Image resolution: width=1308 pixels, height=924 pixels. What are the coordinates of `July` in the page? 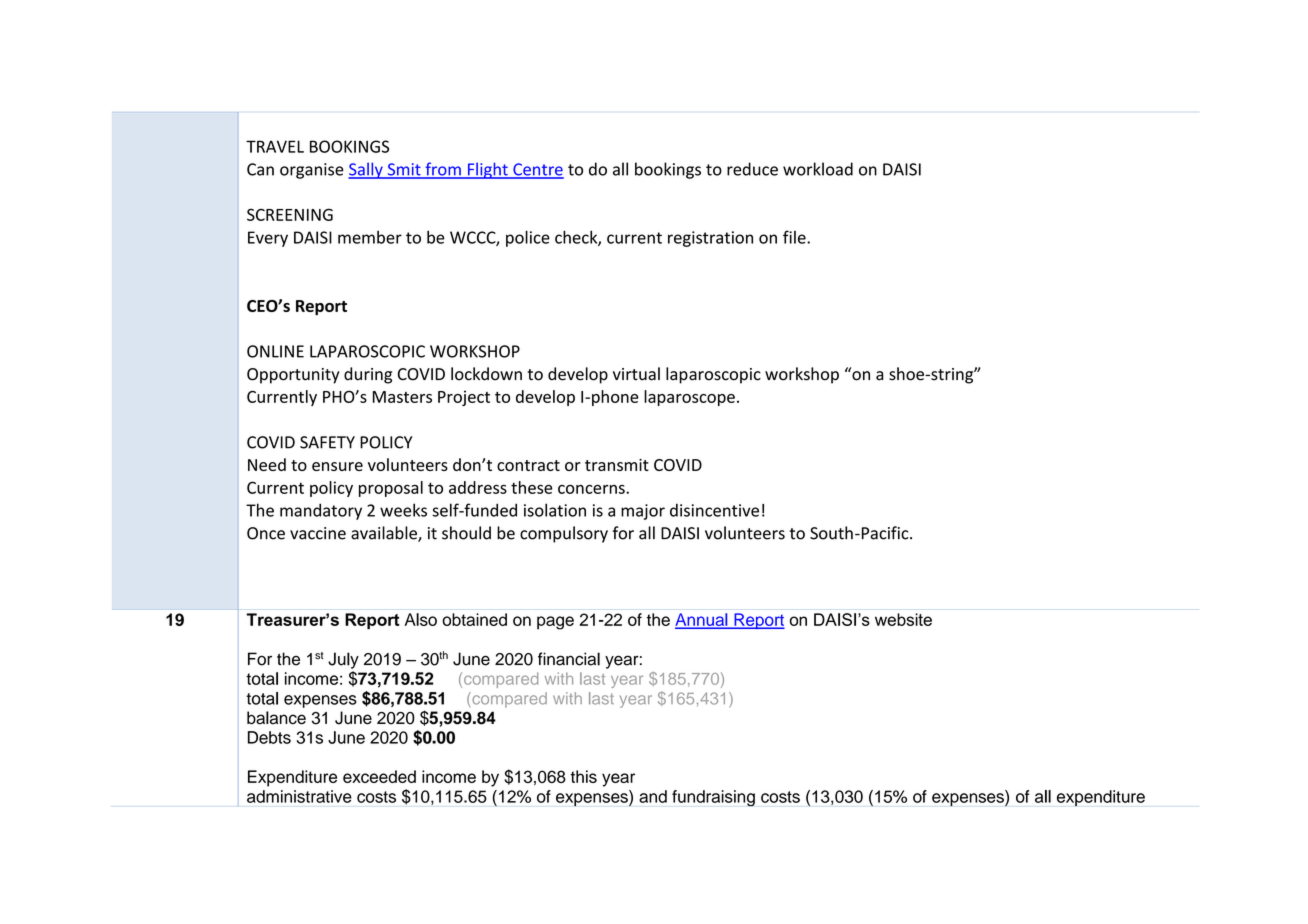 It's located at (343, 660).
